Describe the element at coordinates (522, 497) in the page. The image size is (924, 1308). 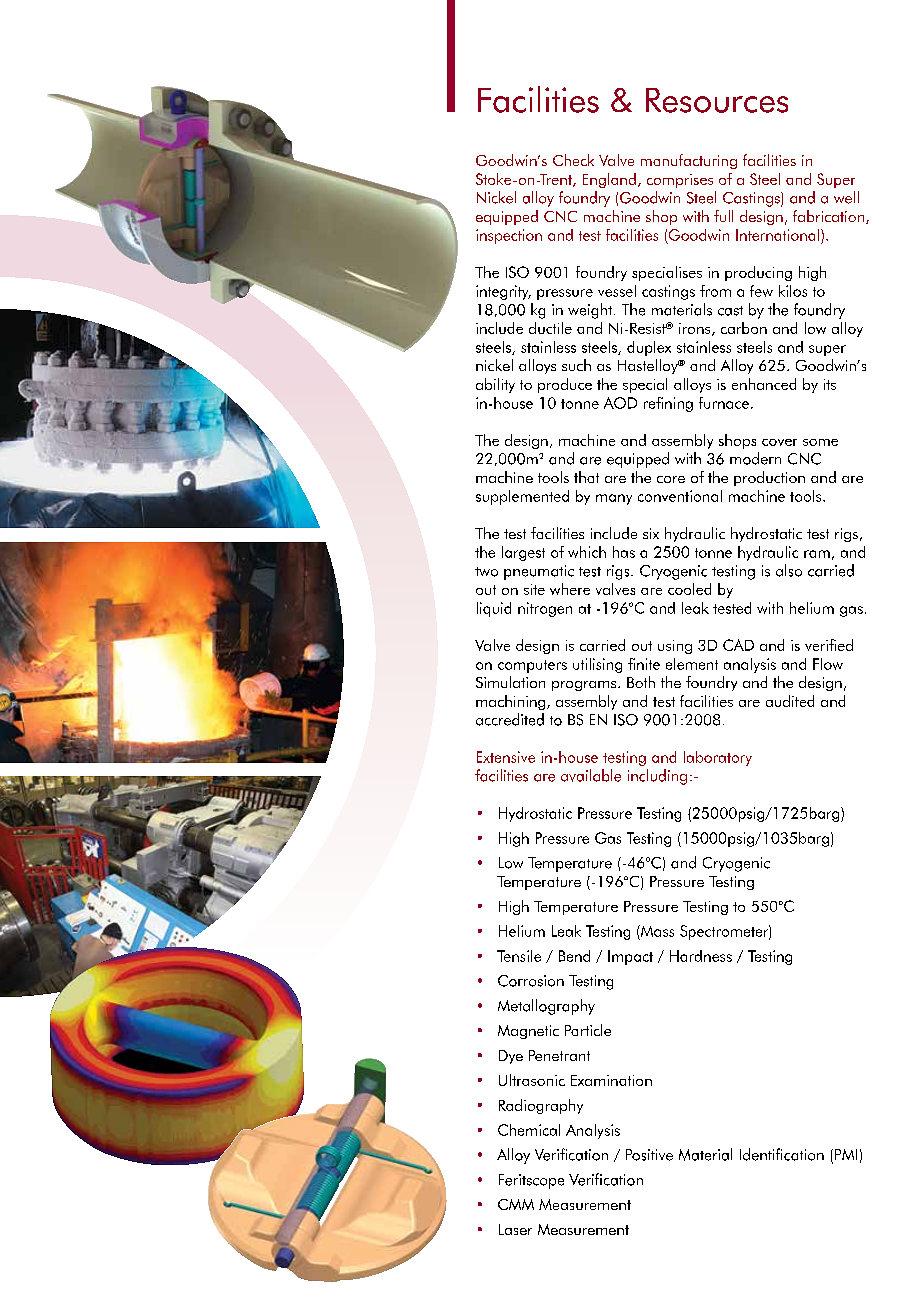
I see `supplemented` at that location.
